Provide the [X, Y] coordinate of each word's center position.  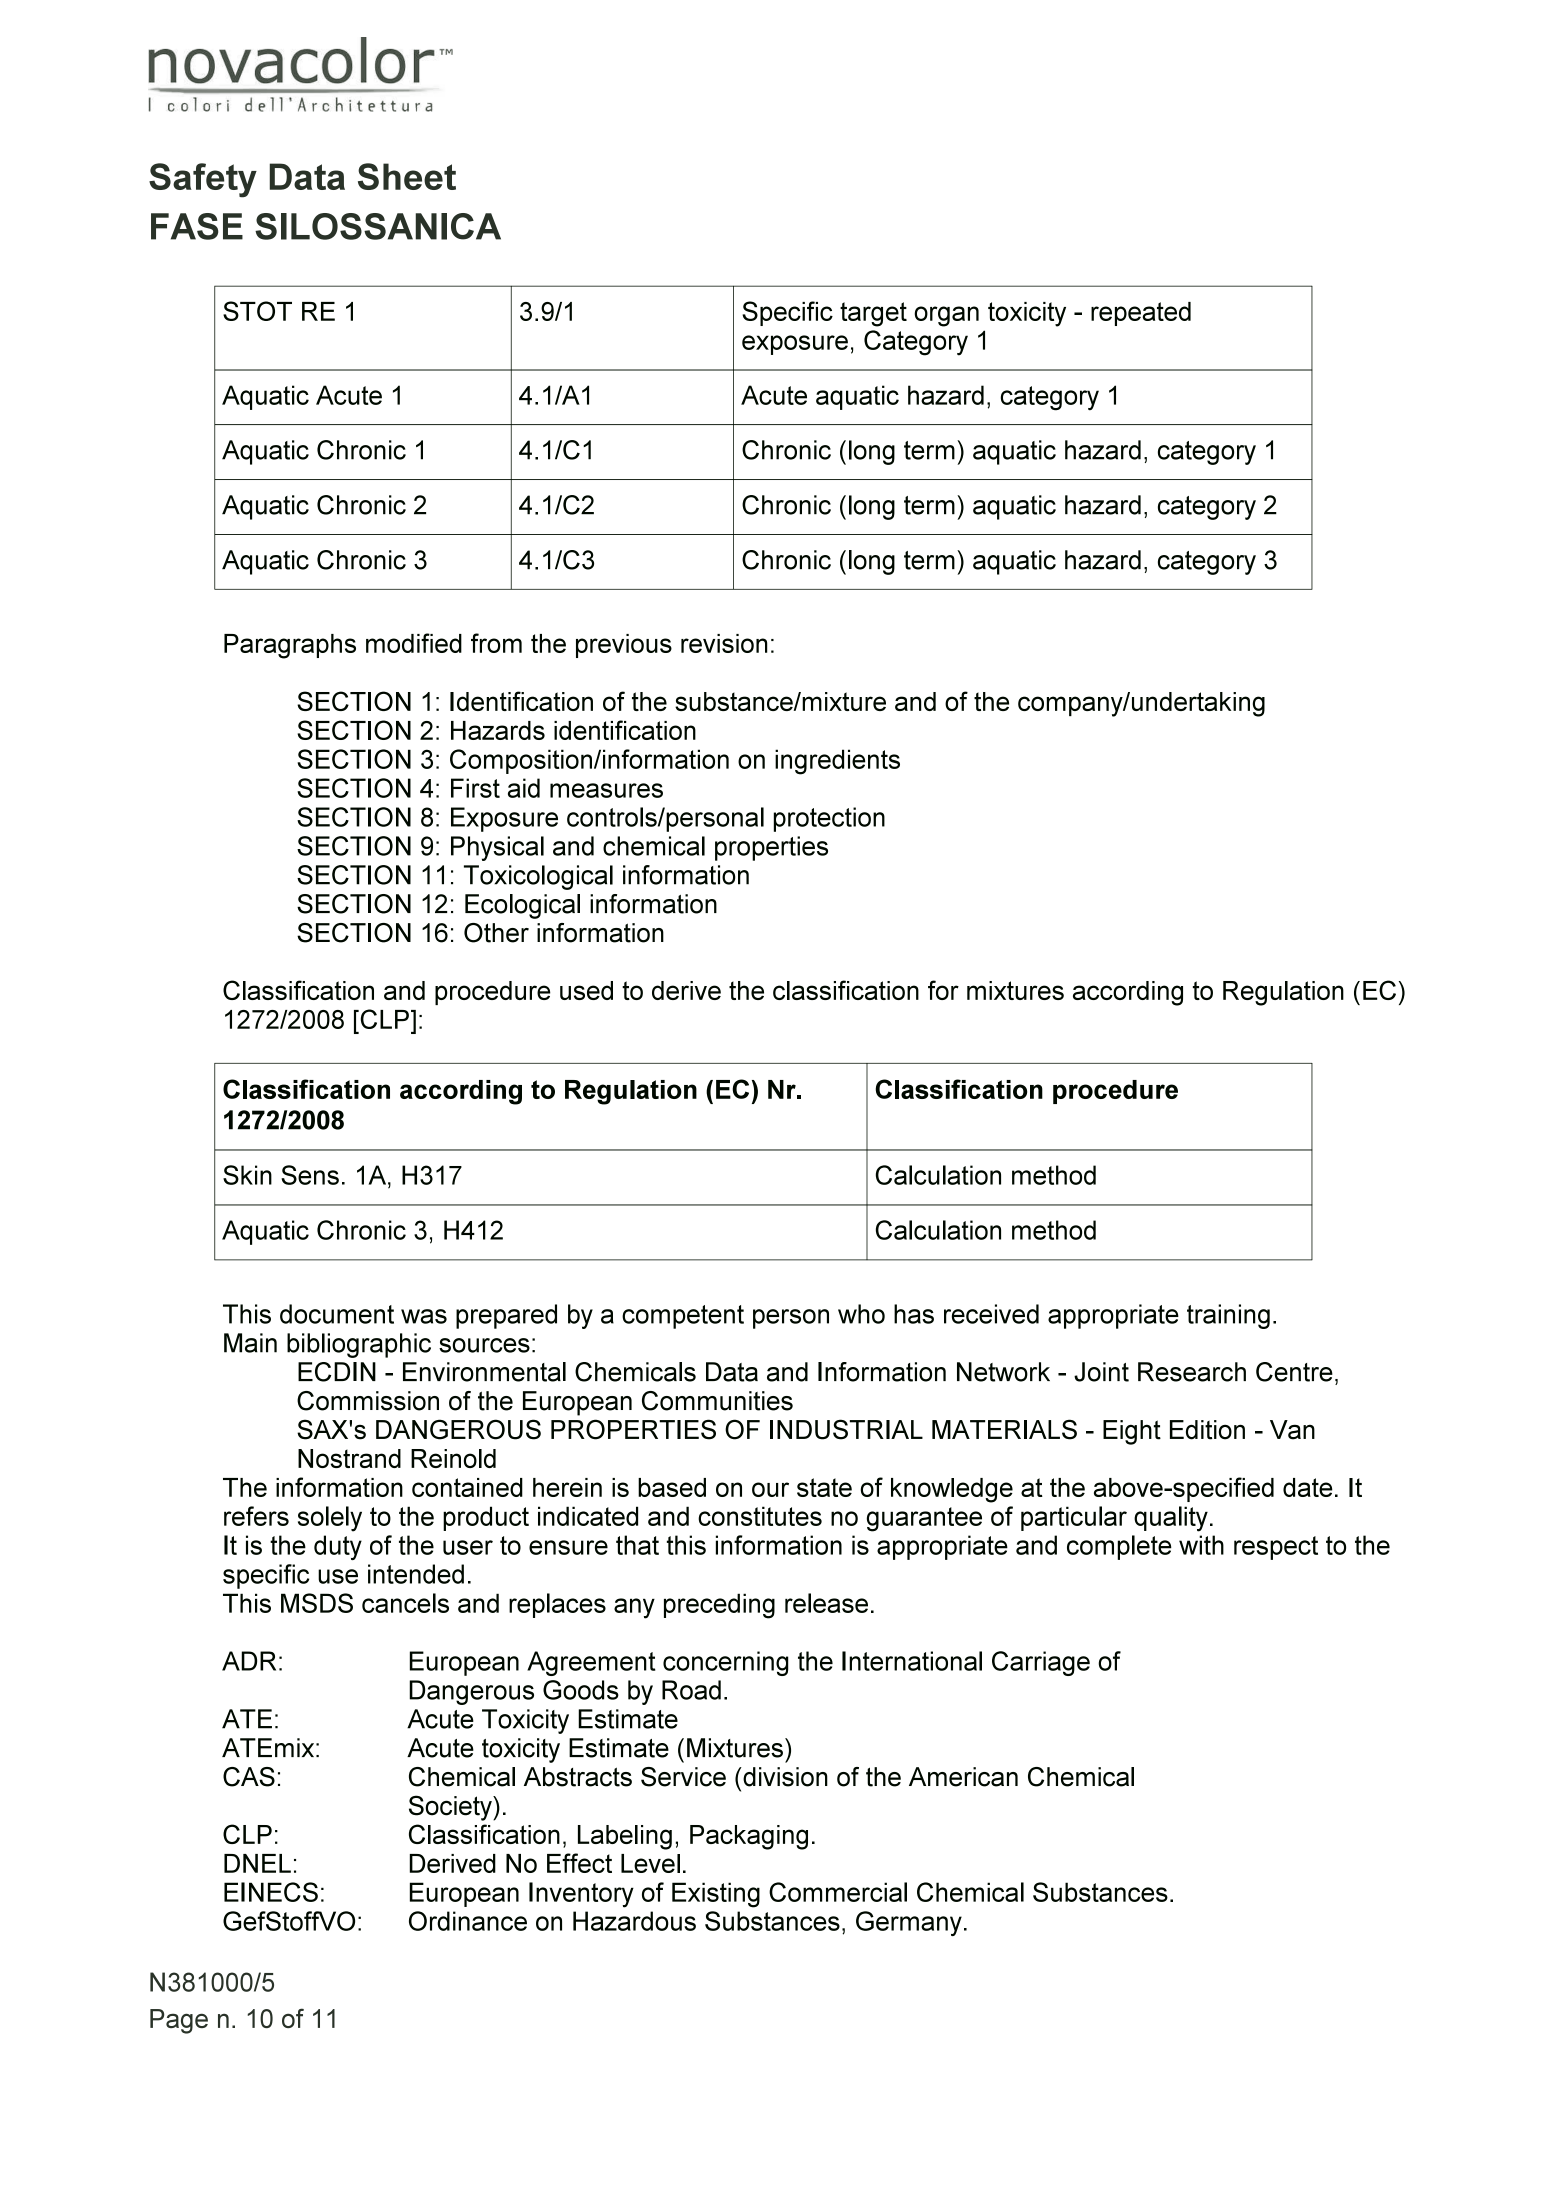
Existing [716, 1895]
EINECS [271, 1892]
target [873, 314]
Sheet [407, 176]
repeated [1141, 314]
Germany [909, 1923]
